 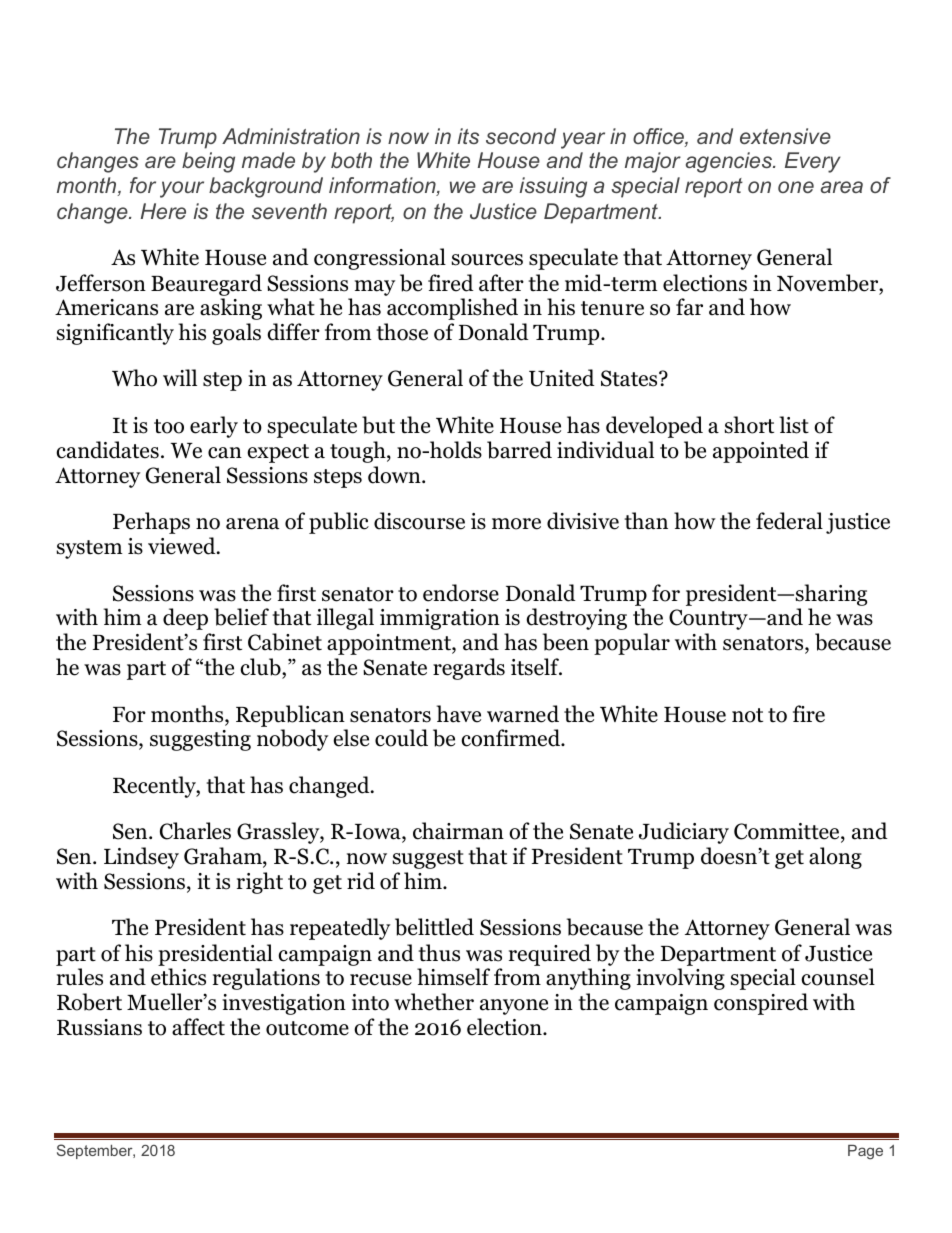 What do you see at coordinates (141, 858) in the document?
I see `Lindsey` at bounding box center [141, 858].
